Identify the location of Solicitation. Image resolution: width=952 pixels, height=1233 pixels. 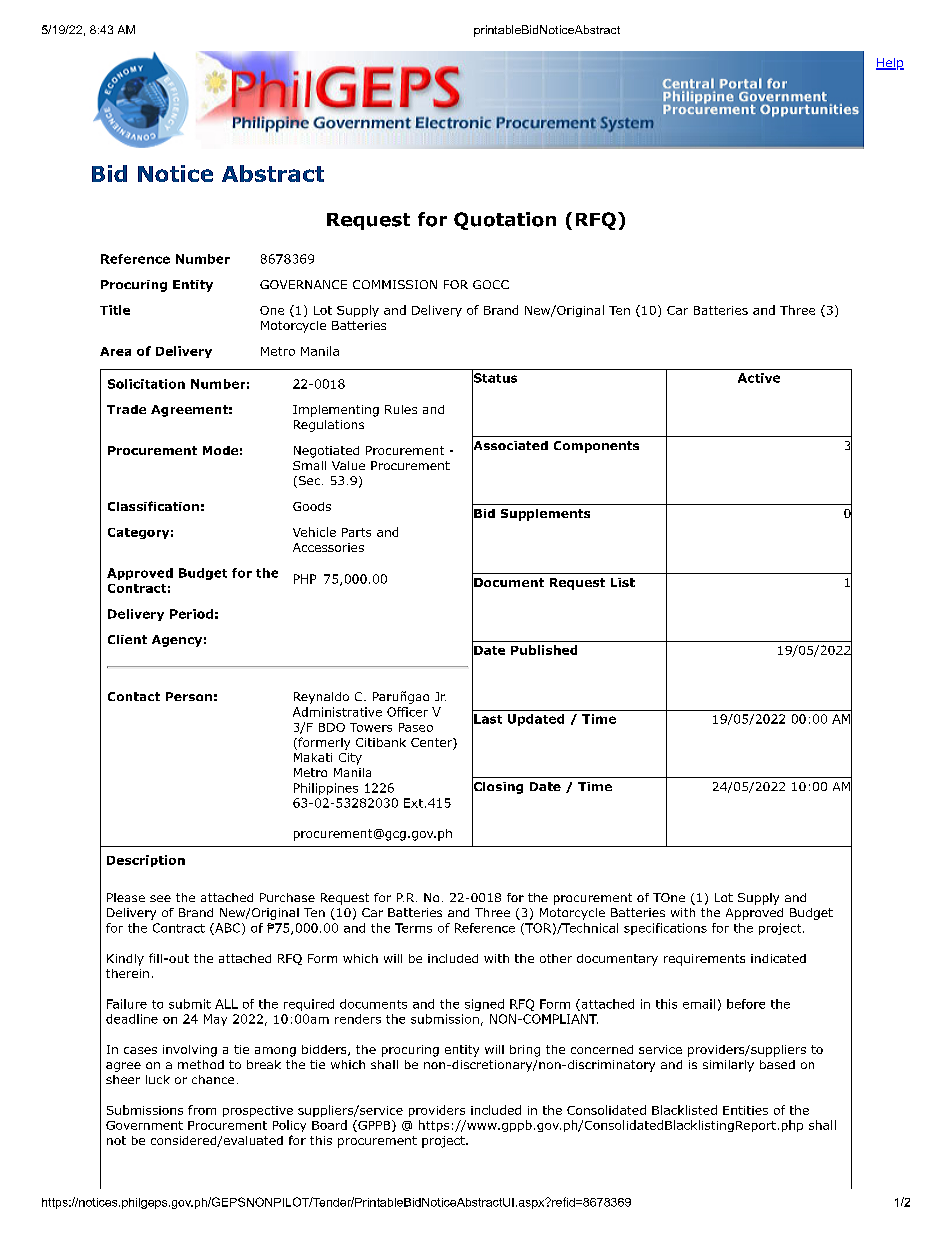
(146, 384).
